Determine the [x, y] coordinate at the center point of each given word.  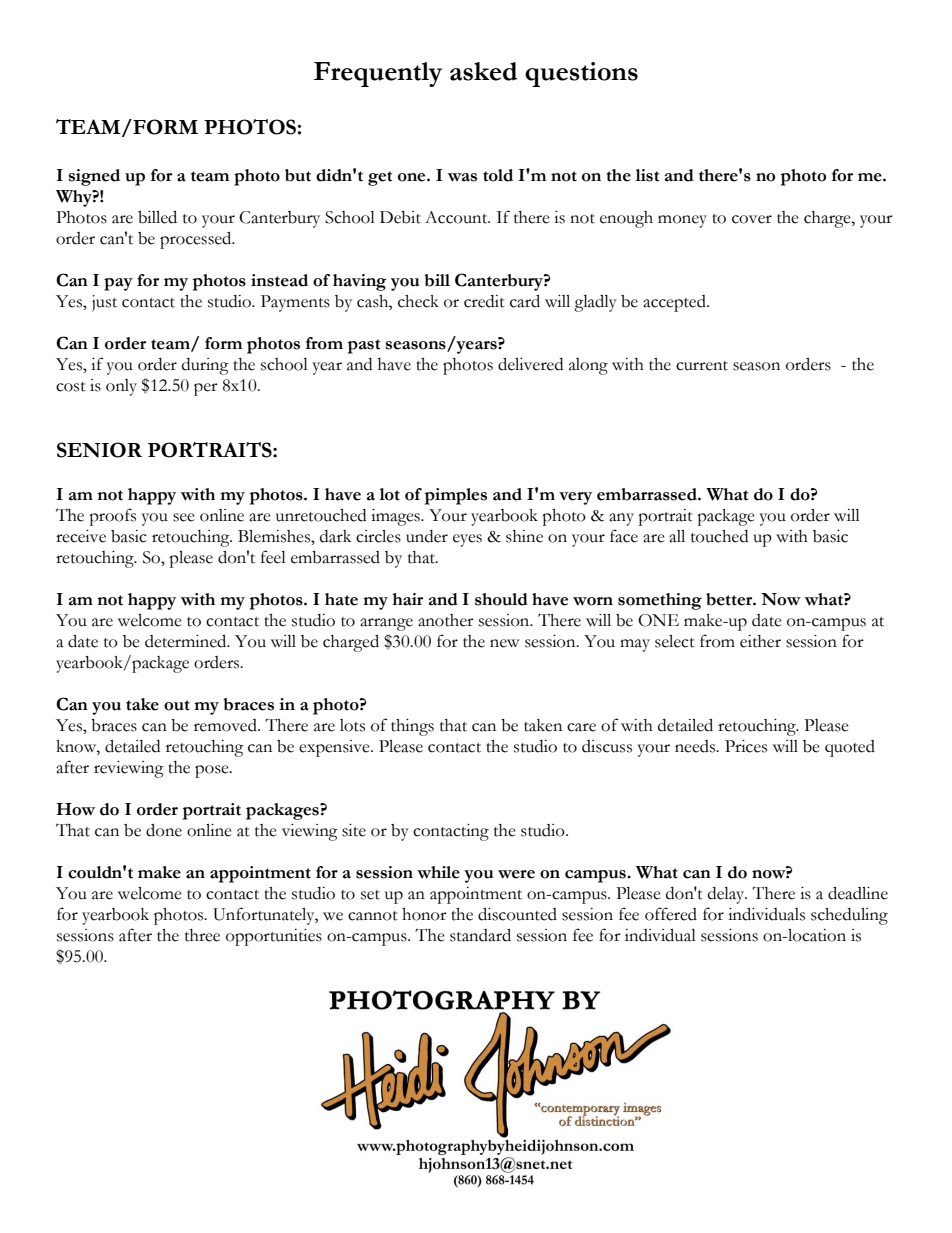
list [647, 175]
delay [727, 895]
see [184, 517]
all [677, 536]
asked [484, 71]
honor [424, 914]
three [202, 935]
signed [94, 177]
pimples [456, 496]
